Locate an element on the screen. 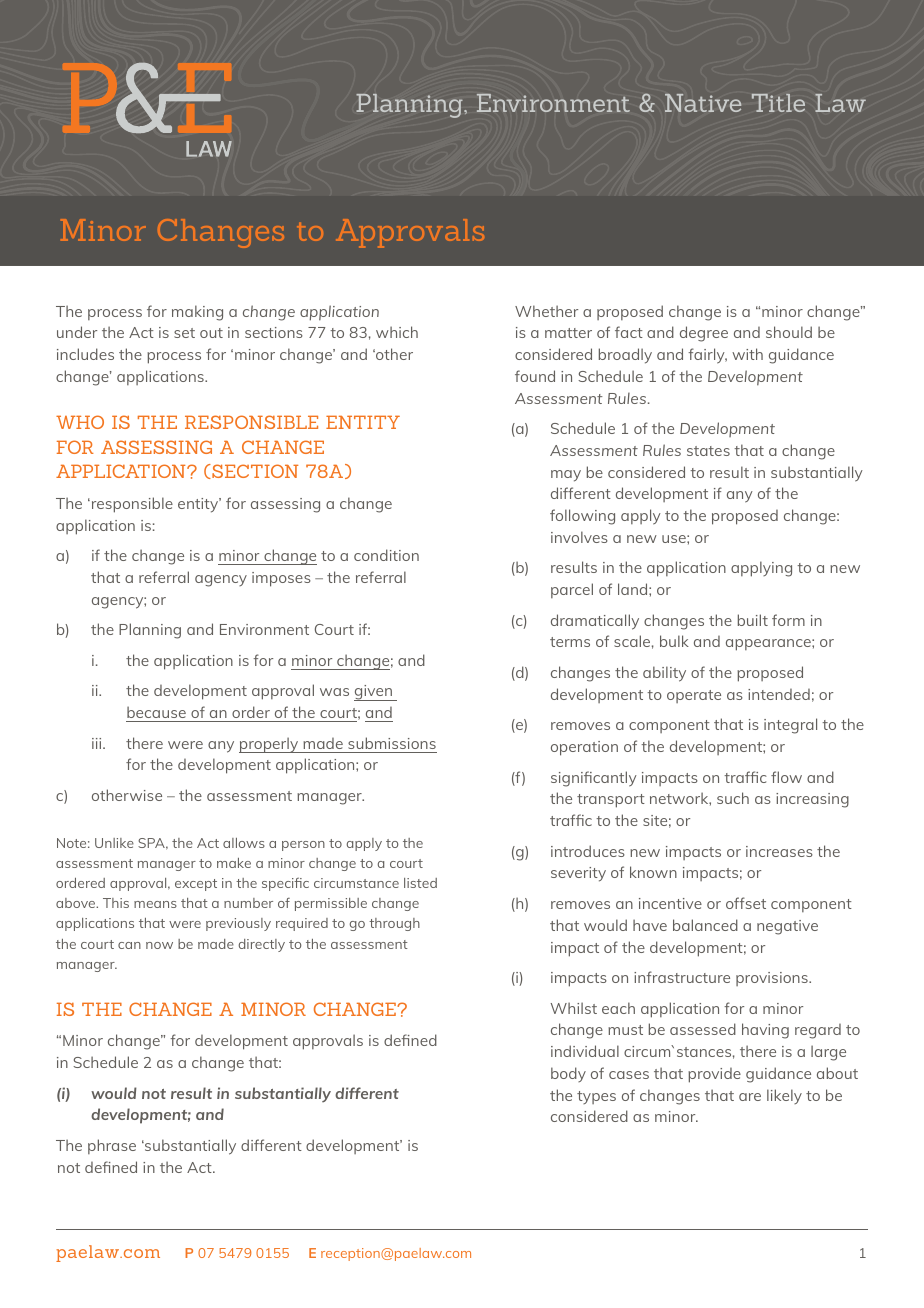 The image size is (924, 1308). submissions is located at coordinates (392, 743).
